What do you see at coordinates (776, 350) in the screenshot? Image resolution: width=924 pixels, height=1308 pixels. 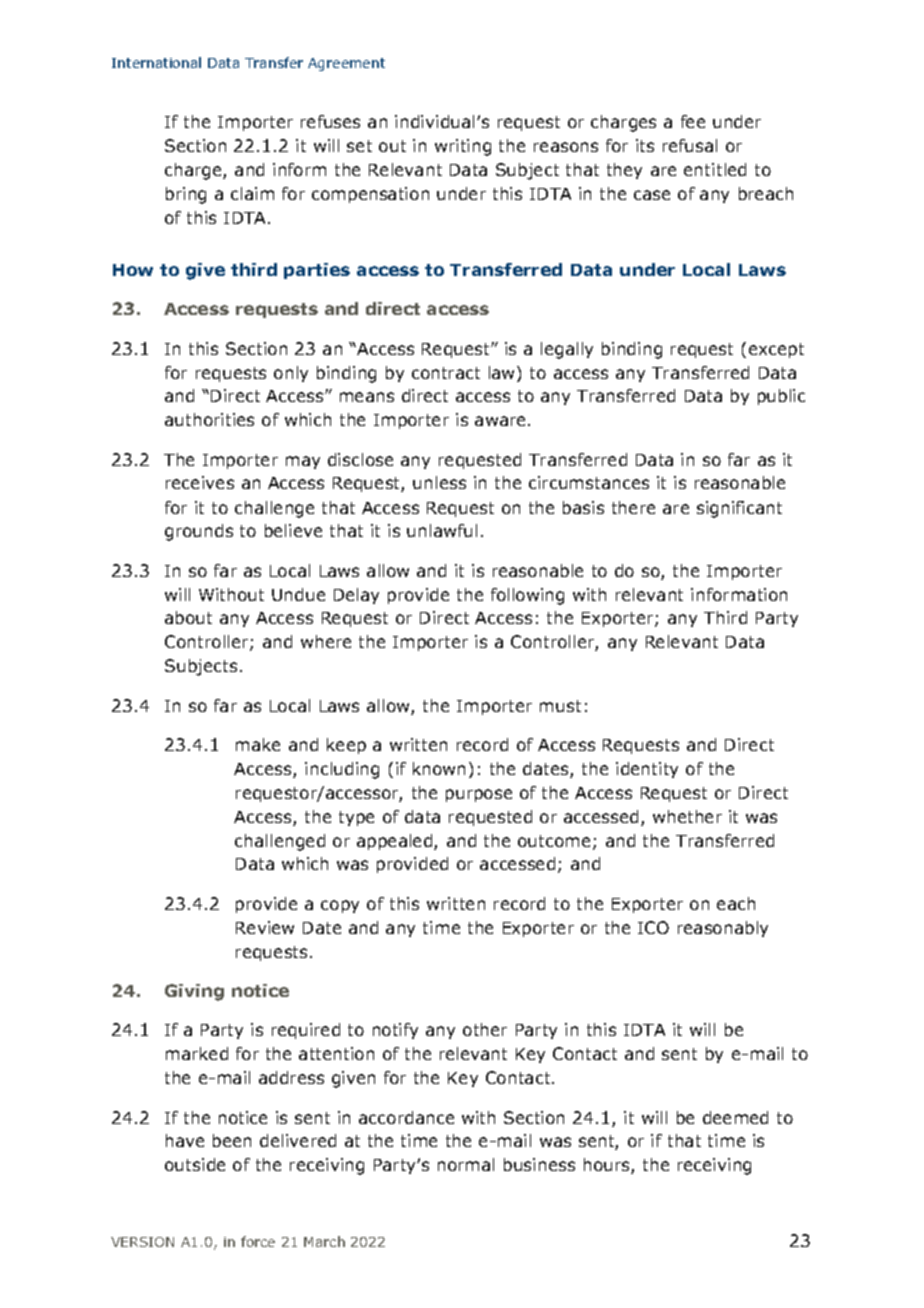 I see `except` at bounding box center [776, 350].
